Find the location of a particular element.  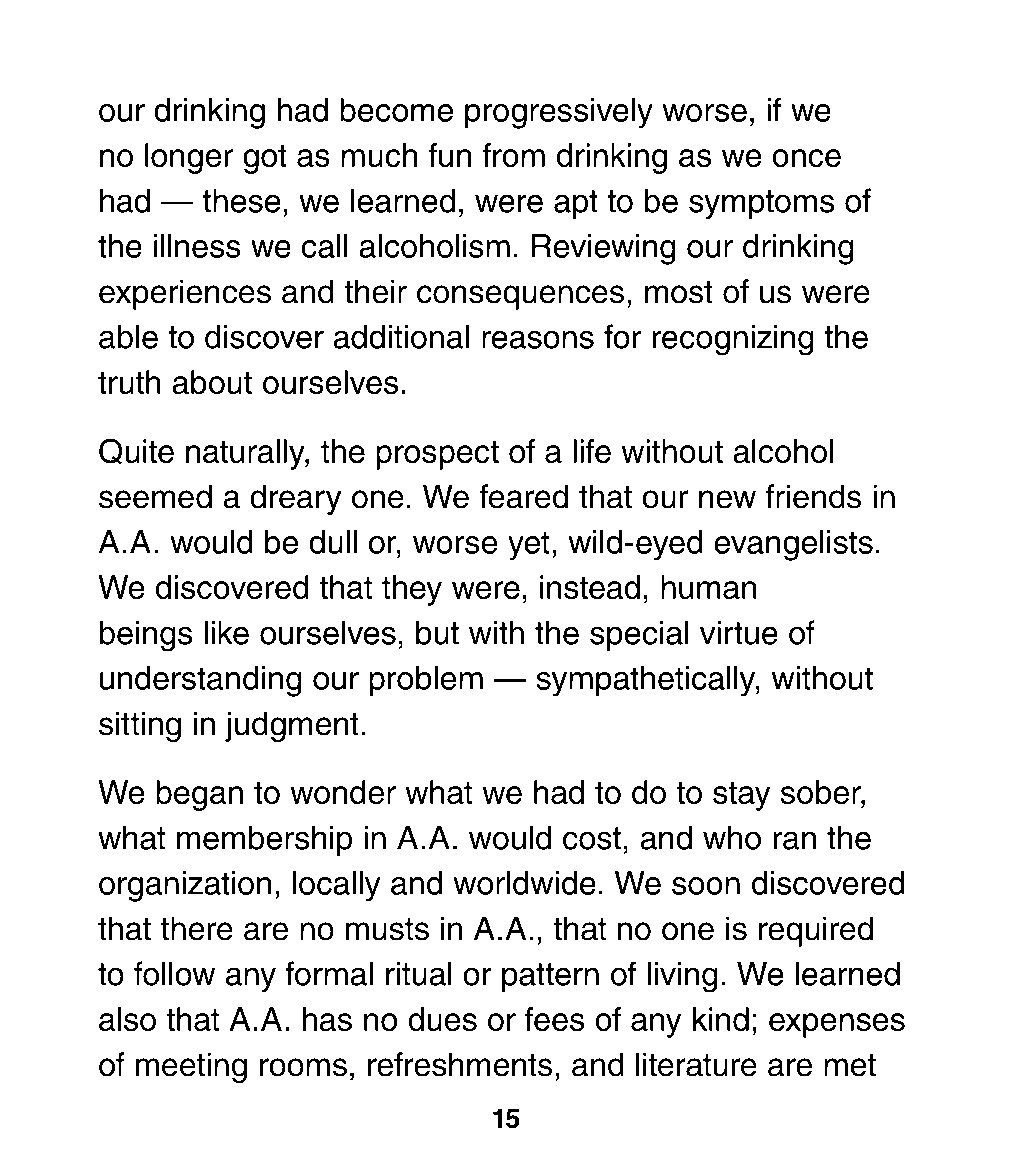

from is located at coordinates (513, 155).
